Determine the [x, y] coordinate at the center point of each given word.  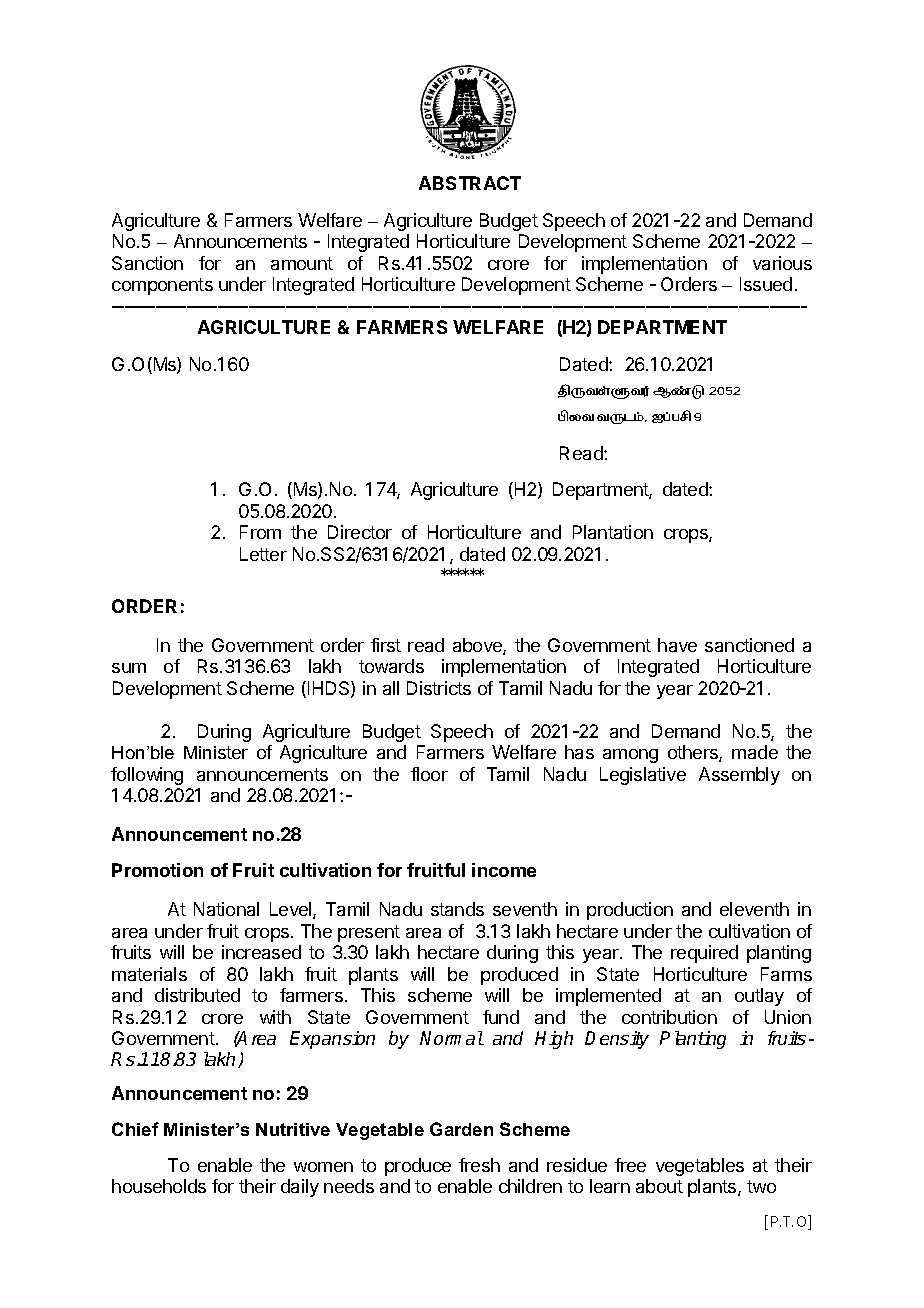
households [159, 1186]
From [260, 532]
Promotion [157, 870]
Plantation [613, 532]
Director [360, 532]
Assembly [739, 776]
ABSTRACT [470, 183]
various [782, 263]
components [162, 286]
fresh [479, 1165]
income [504, 870]
